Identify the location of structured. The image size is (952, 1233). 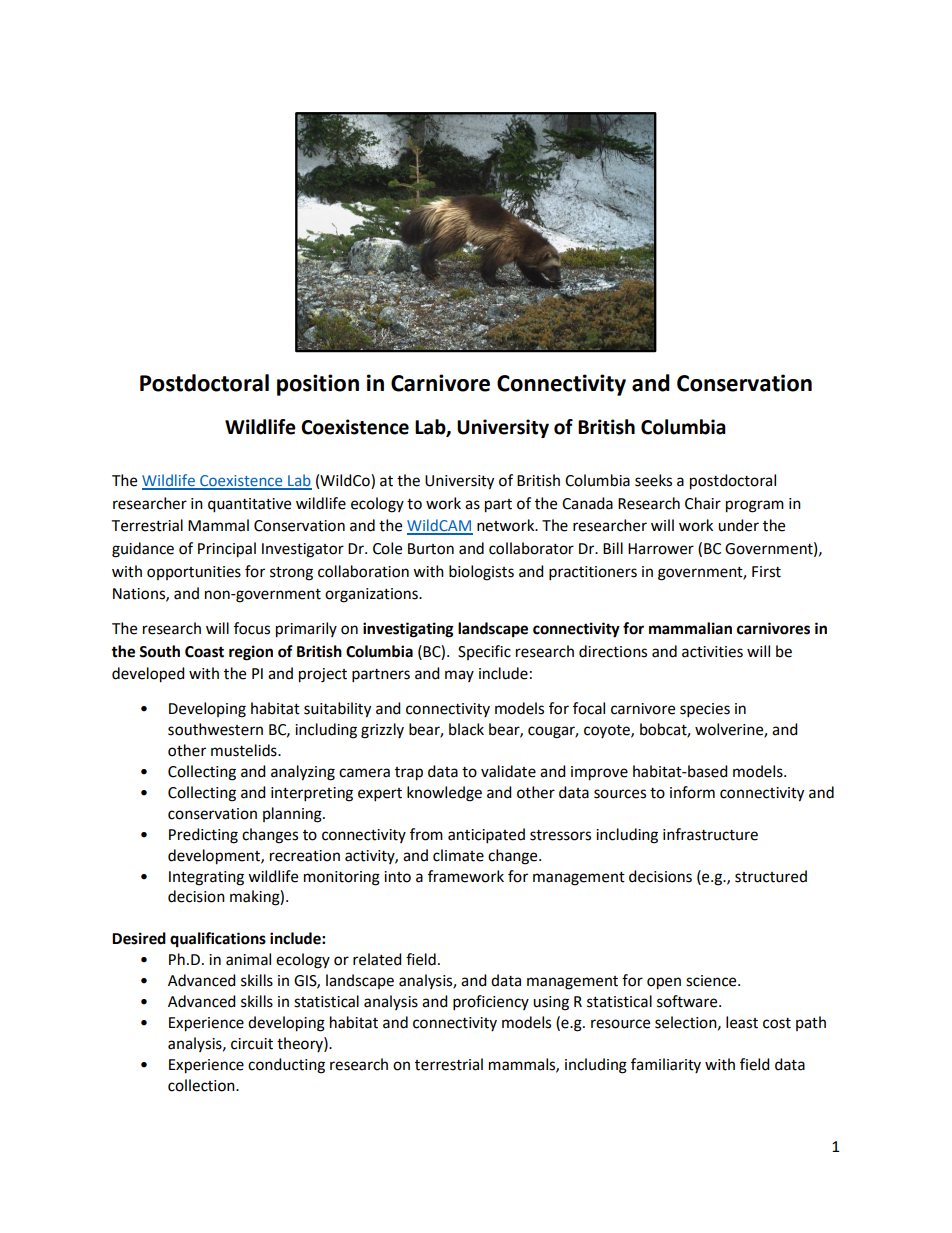
(771, 876).
